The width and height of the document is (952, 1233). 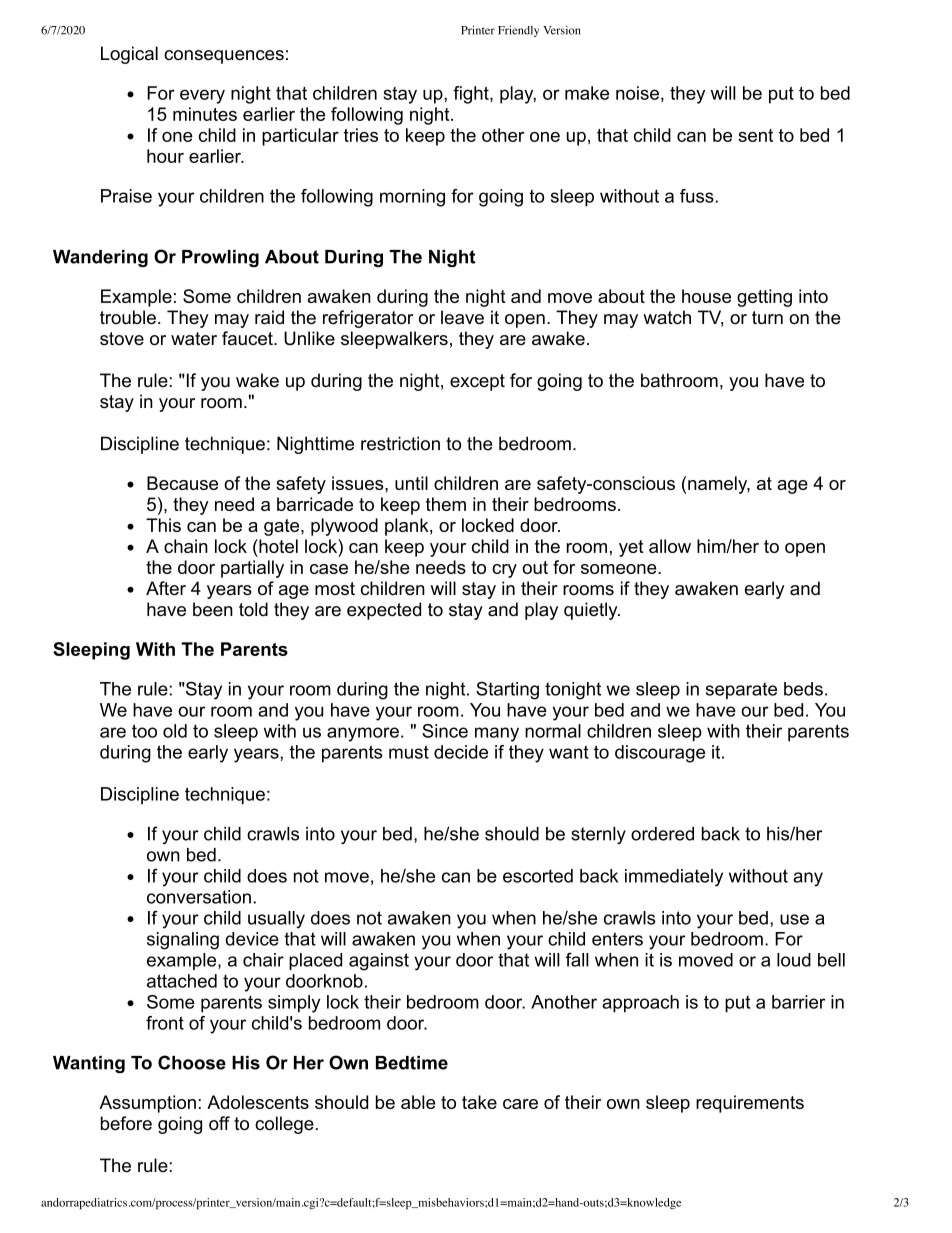 What do you see at coordinates (719, 485) in the document?
I see `namely` at bounding box center [719, 485].
